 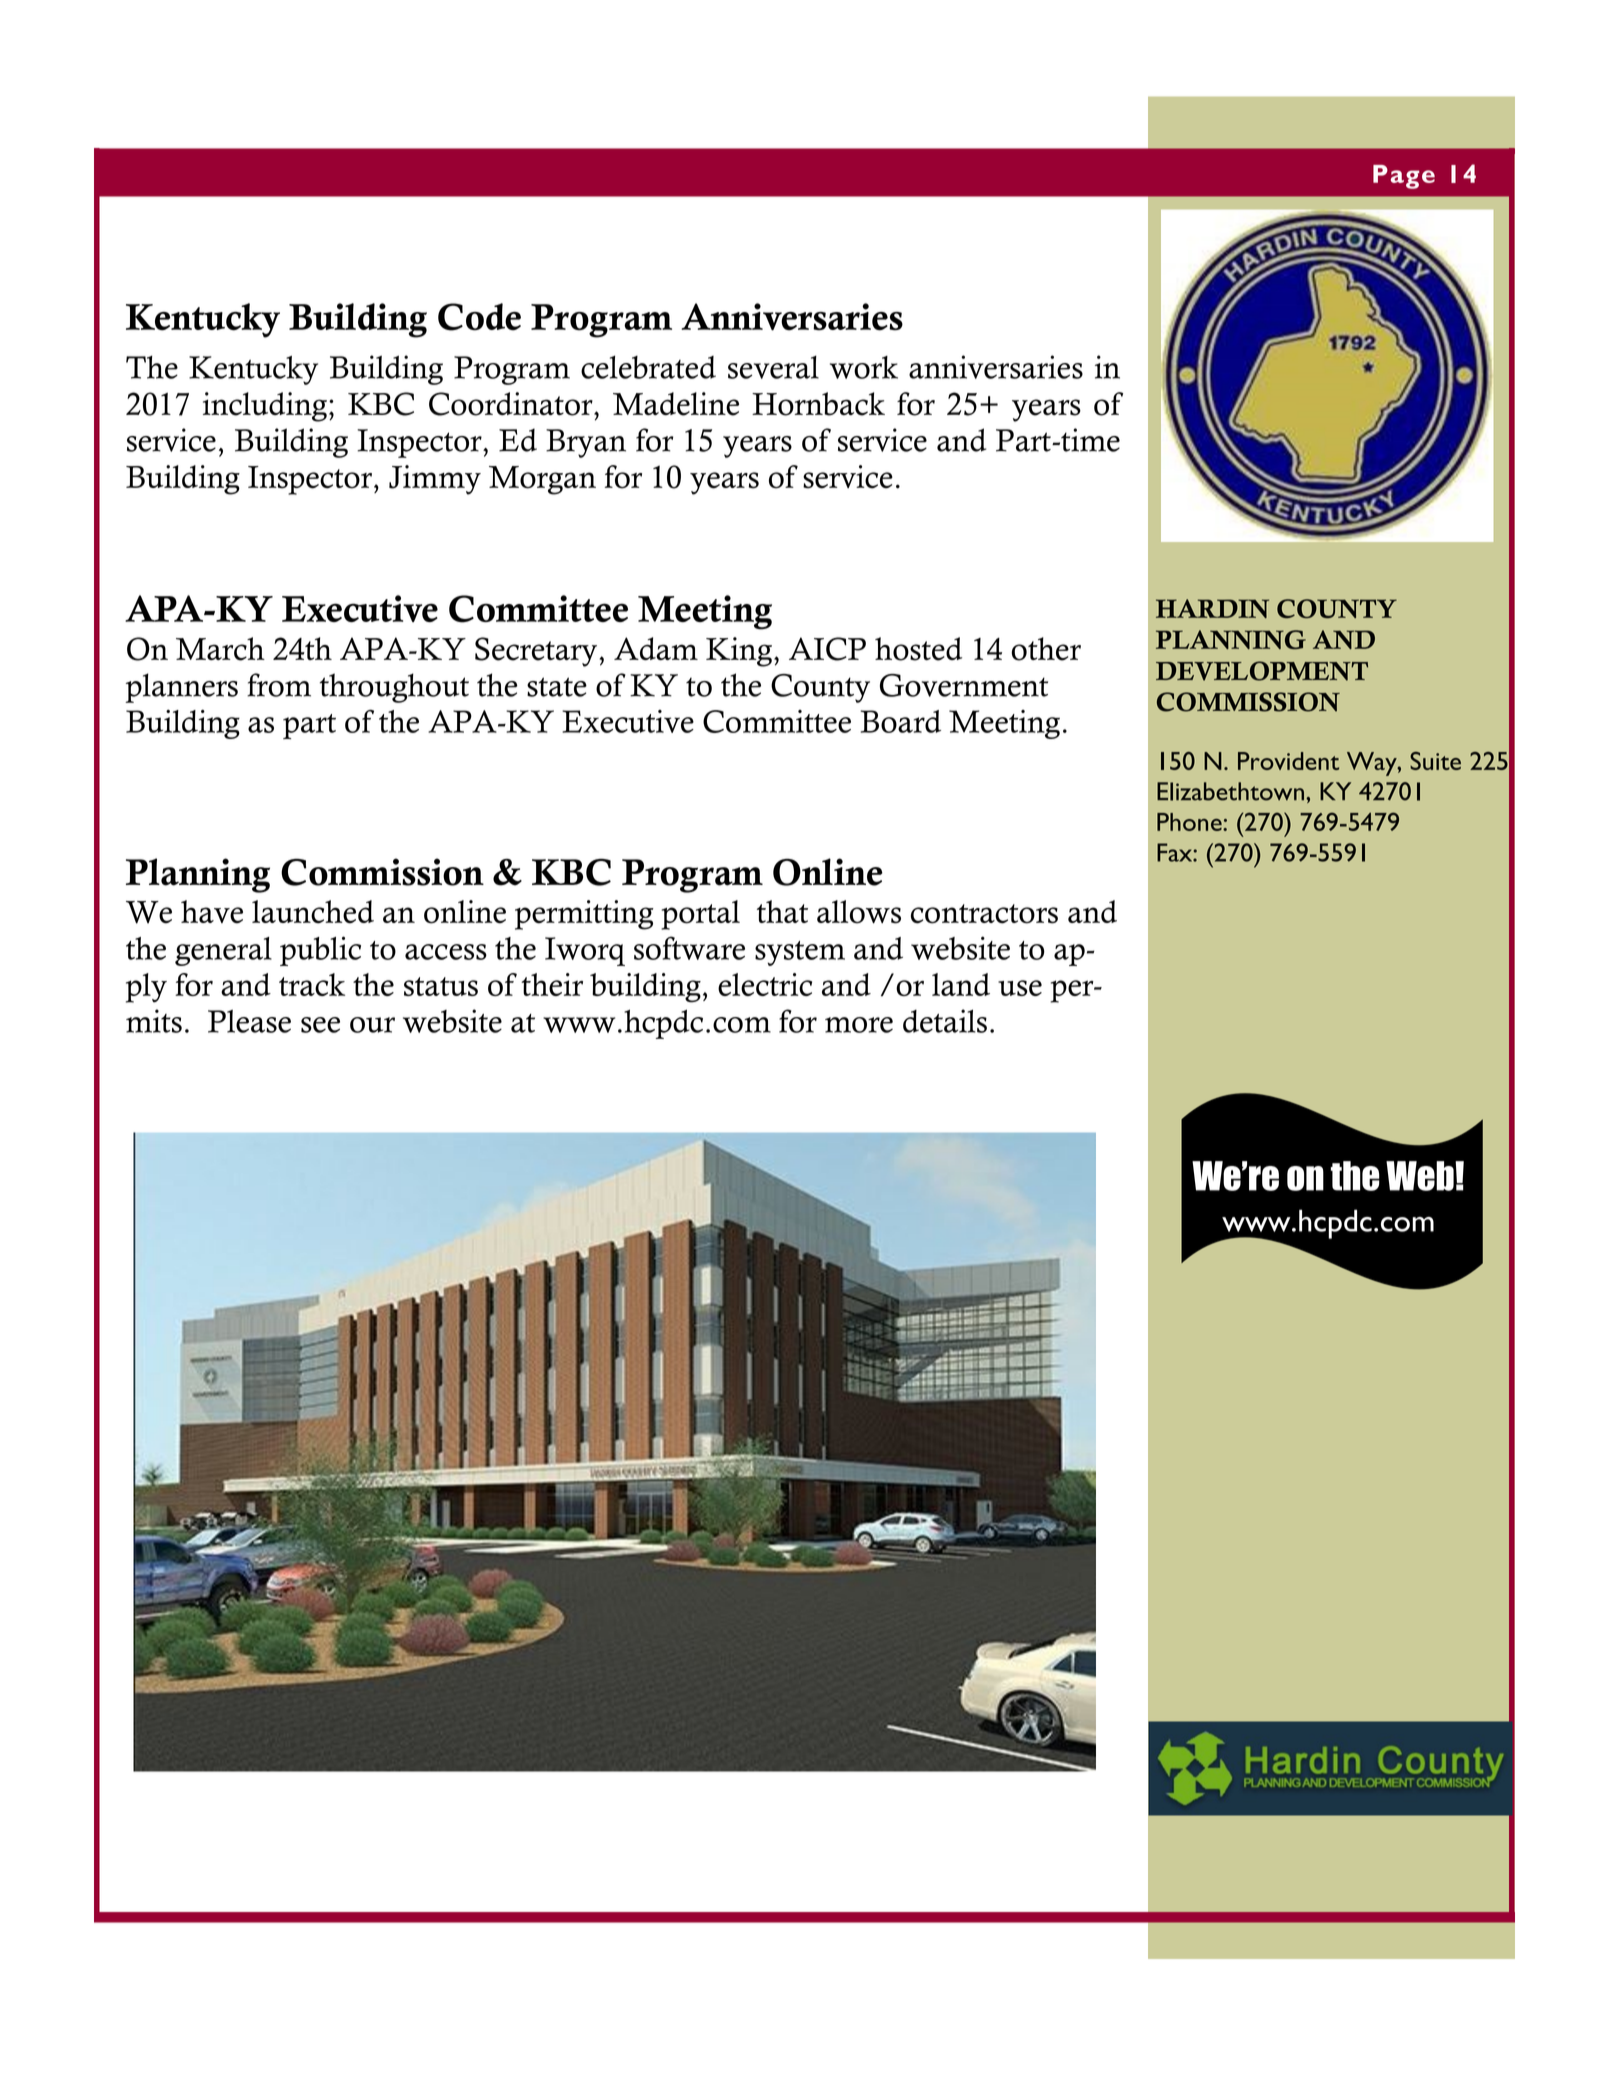 I want to click on Code, so click(x=479, y=317).
